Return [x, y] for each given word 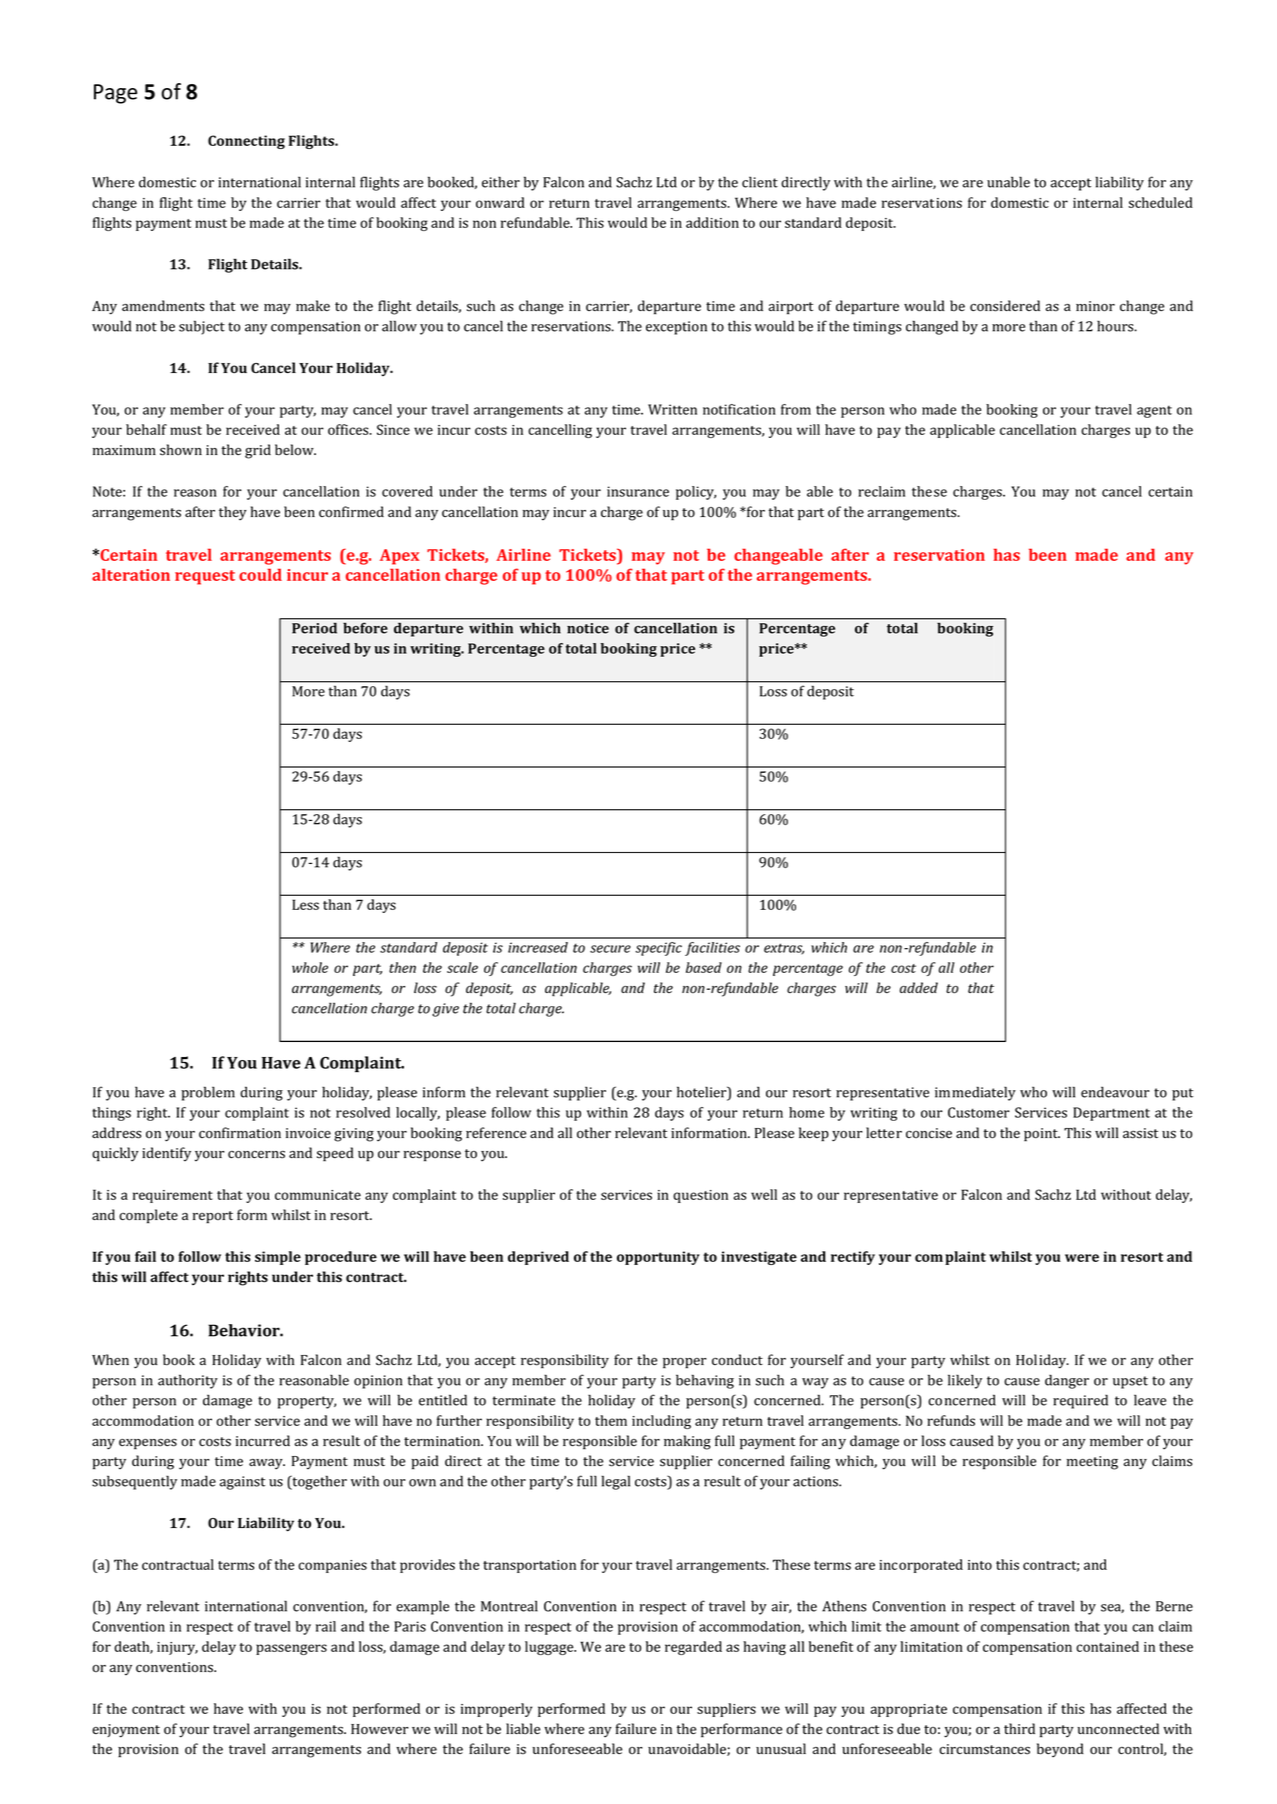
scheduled [1161, 202]
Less [305, 904]
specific [659, 949]
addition [712, 222]
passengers [291, 1649]
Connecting [246, 142]
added [919, 987]
